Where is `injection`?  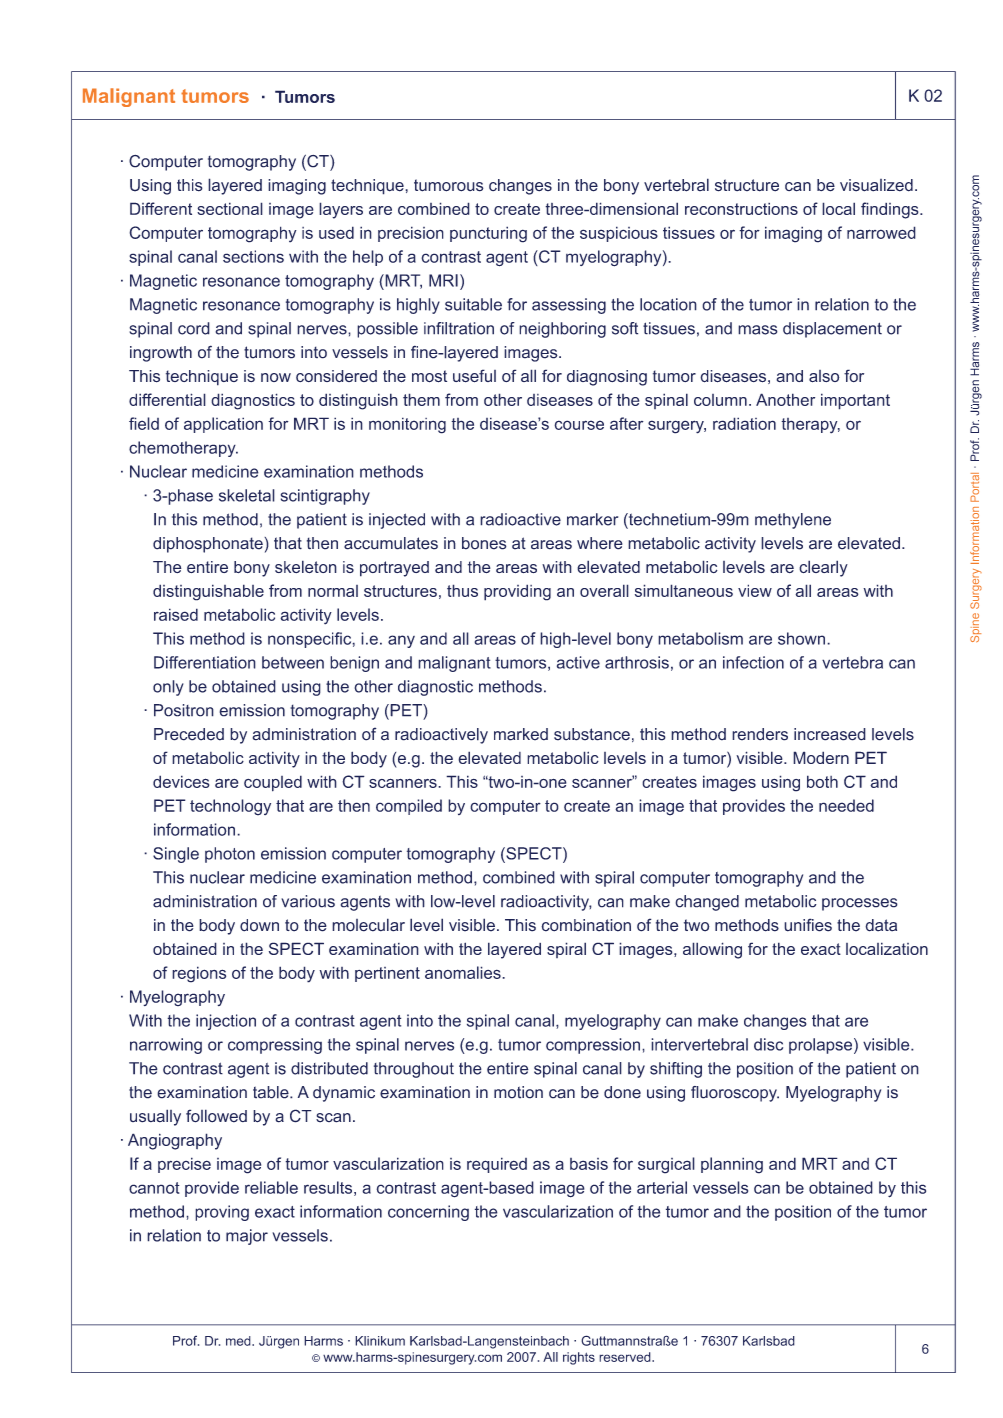 injection is located at coordinates (226, 1022).
